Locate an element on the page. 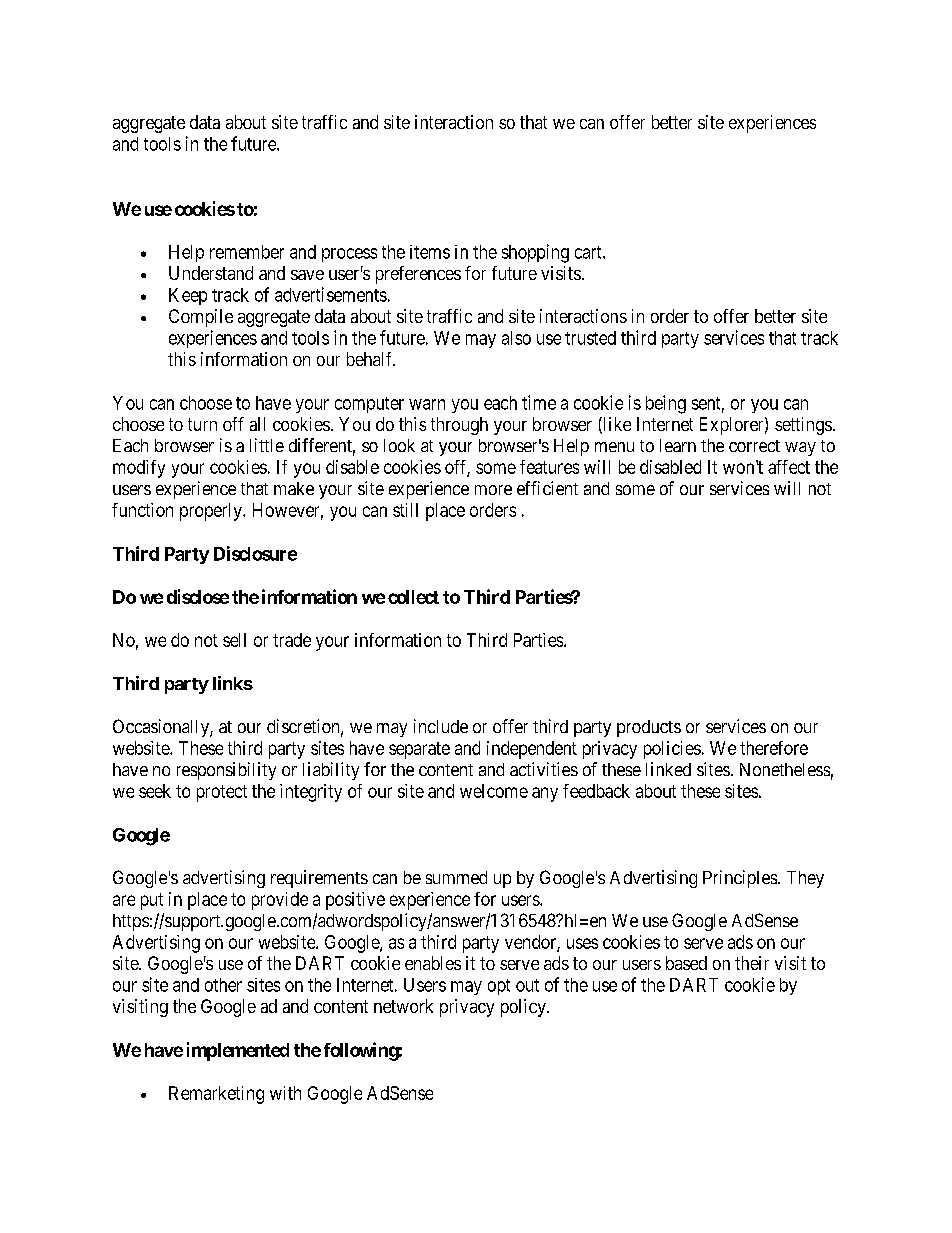  Remarketing is located at coordinates (216, 1095).
